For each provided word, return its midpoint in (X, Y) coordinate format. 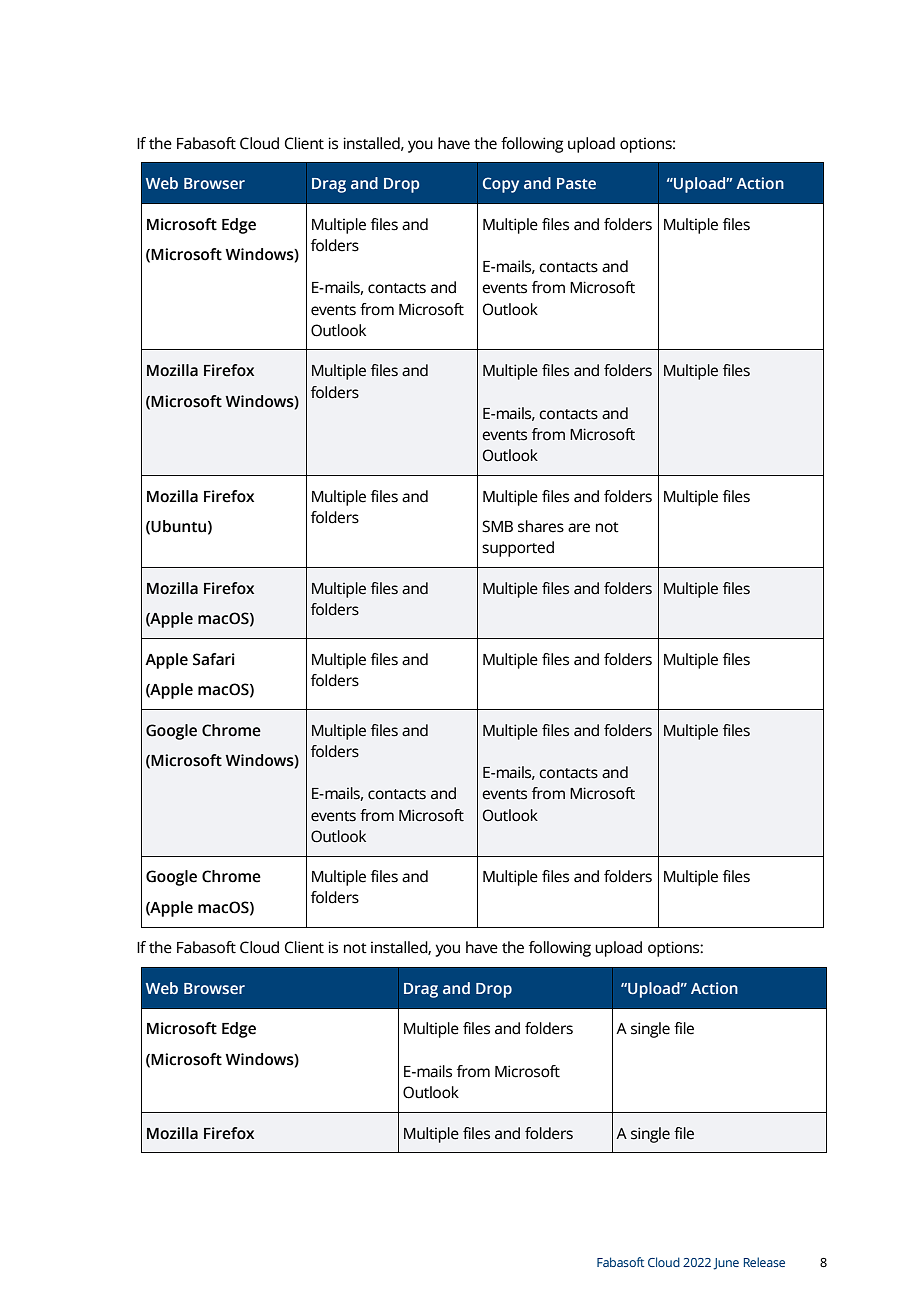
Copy (501, 185)
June (726, 1264)
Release (764, 1262)
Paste (576, 183)
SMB (497, 526)
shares (541, 526)
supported (518, 549)
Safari (214, 659)
